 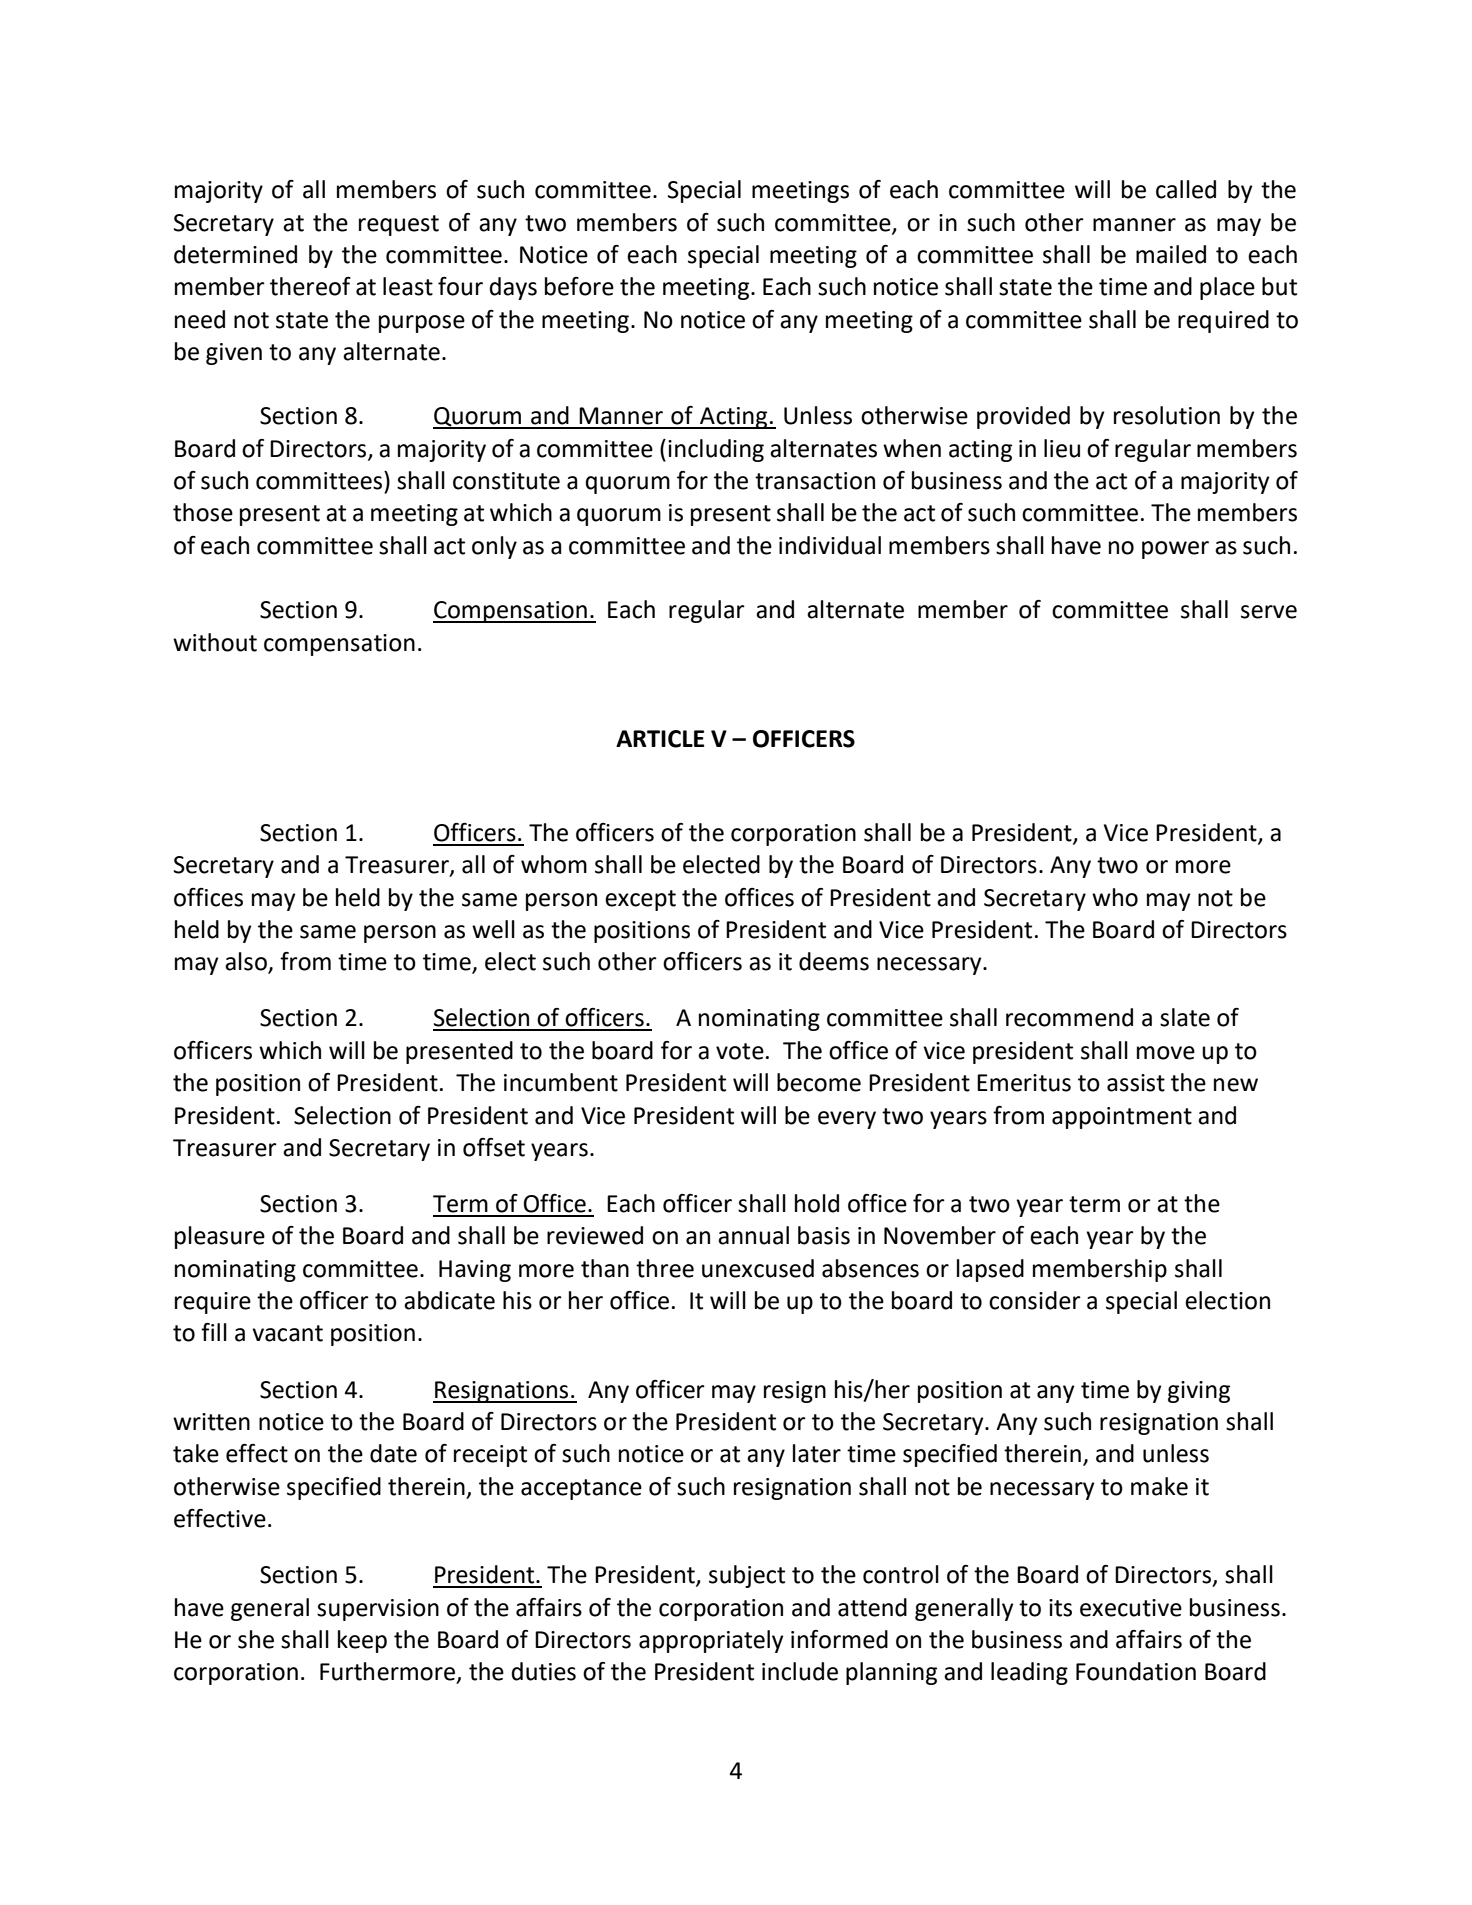 I want to click on consider, so click(x=1035, y=1300).
